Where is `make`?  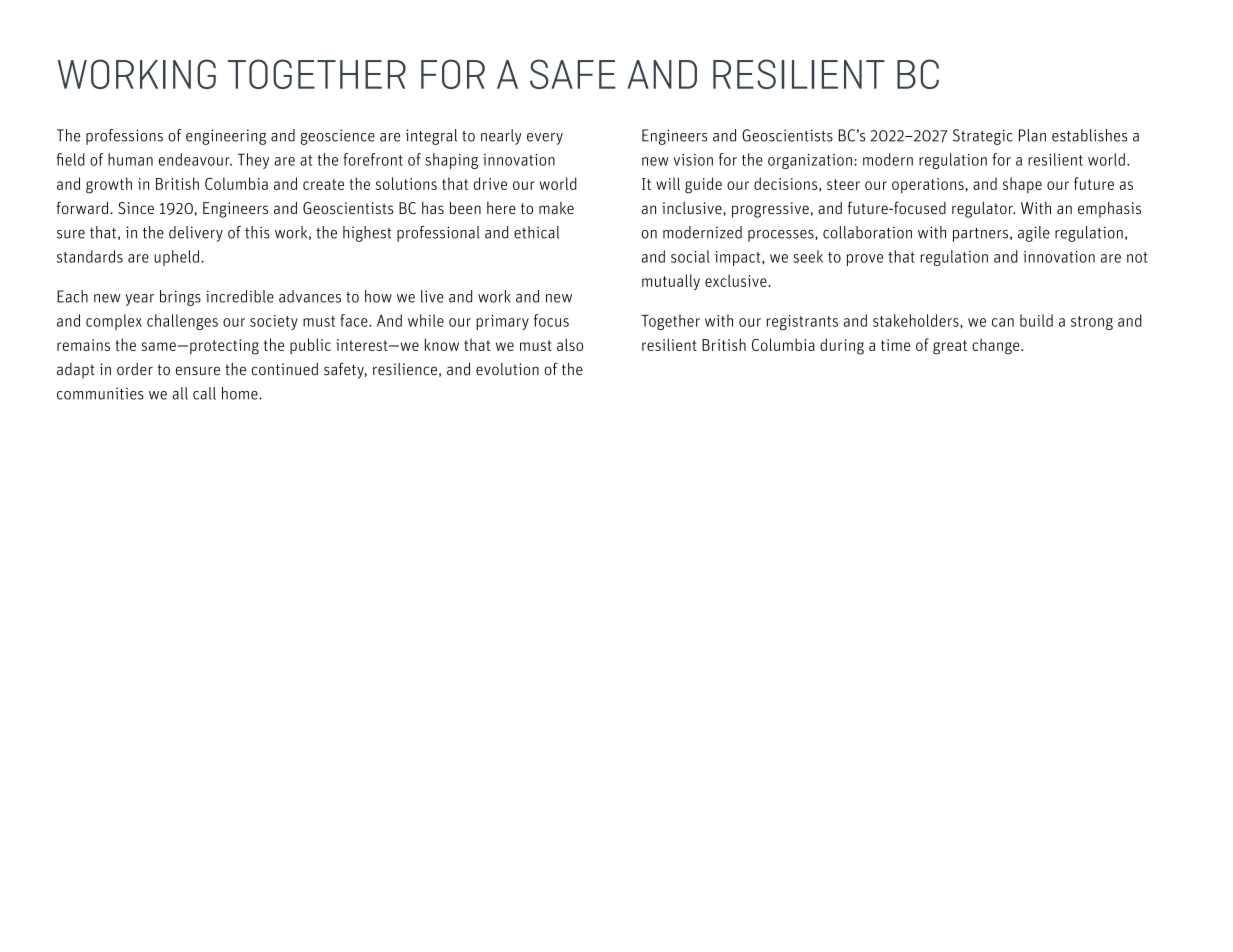 make is located at coordinates (556, 208).
